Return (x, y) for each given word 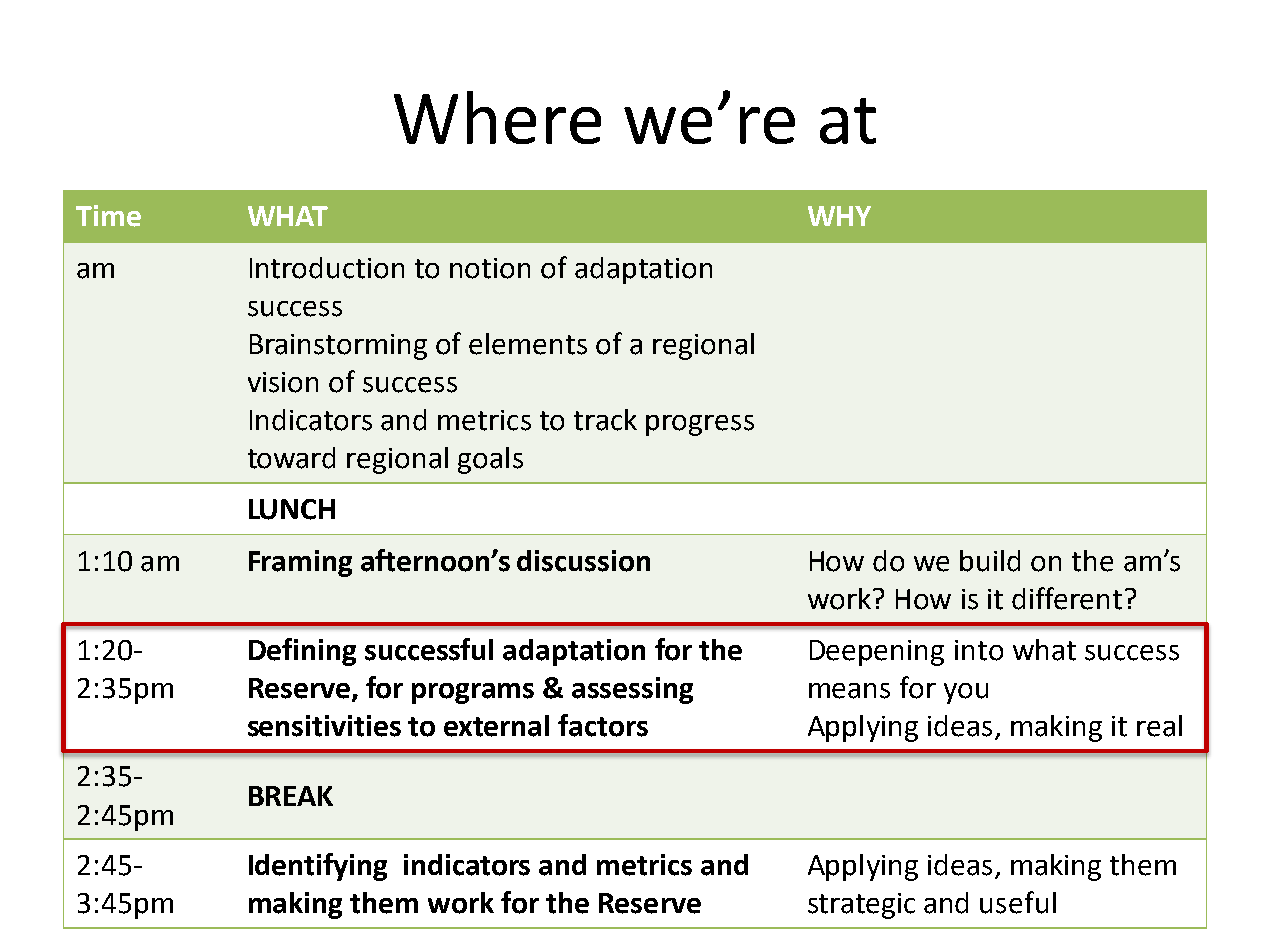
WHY (839, 216)
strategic (861, 906)
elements (528, 344)
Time (108, 216)
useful (1018, 902)
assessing (632, 690)
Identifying (318, 867)
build (990, 561)
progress (700, 425)
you (966, 693)
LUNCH (292, 509)
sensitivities (324, 726)
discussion (583, 561)
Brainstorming (338, 347)
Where (497, 117)
